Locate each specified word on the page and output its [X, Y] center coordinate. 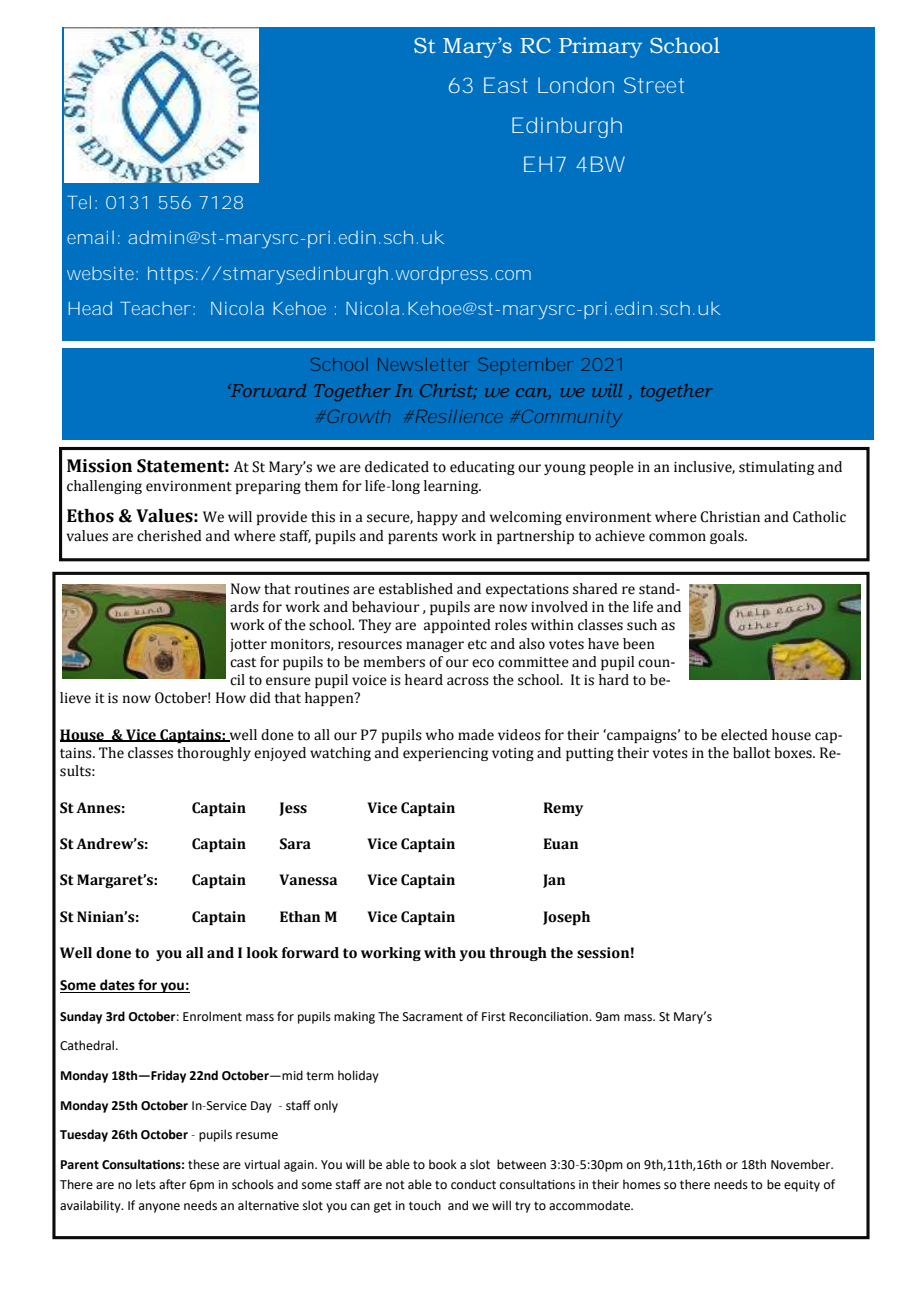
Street [654, 85]
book [443, 1164]
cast [243, 663]
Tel [79, 202]
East [506, 85]
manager [435, 646]
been [639, 644]
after [172, 1184]
